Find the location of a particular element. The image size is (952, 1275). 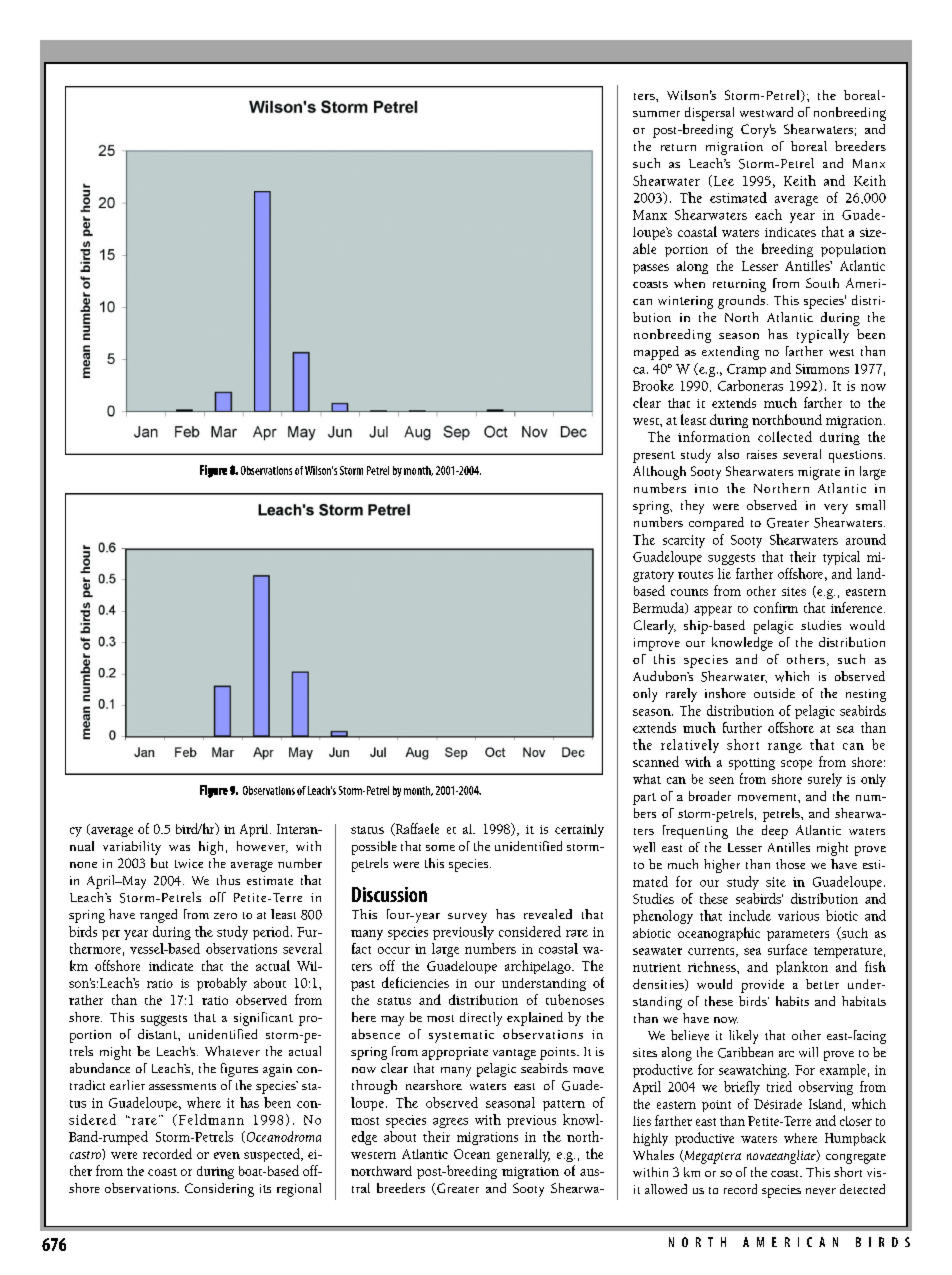

even is located at coordinates (227, 1155).
